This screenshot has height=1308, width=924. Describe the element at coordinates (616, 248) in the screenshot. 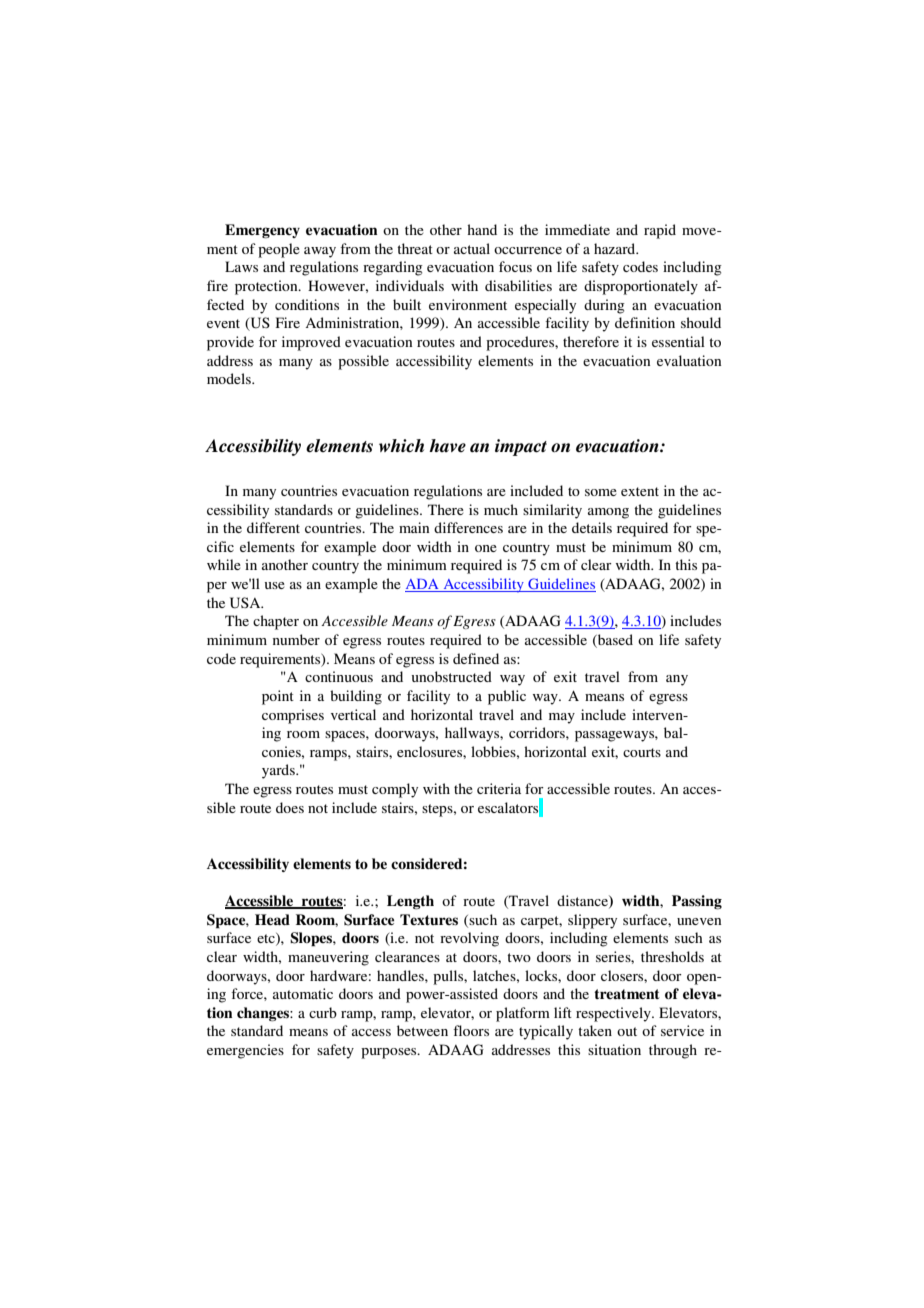

I see `hazard` at that location.
